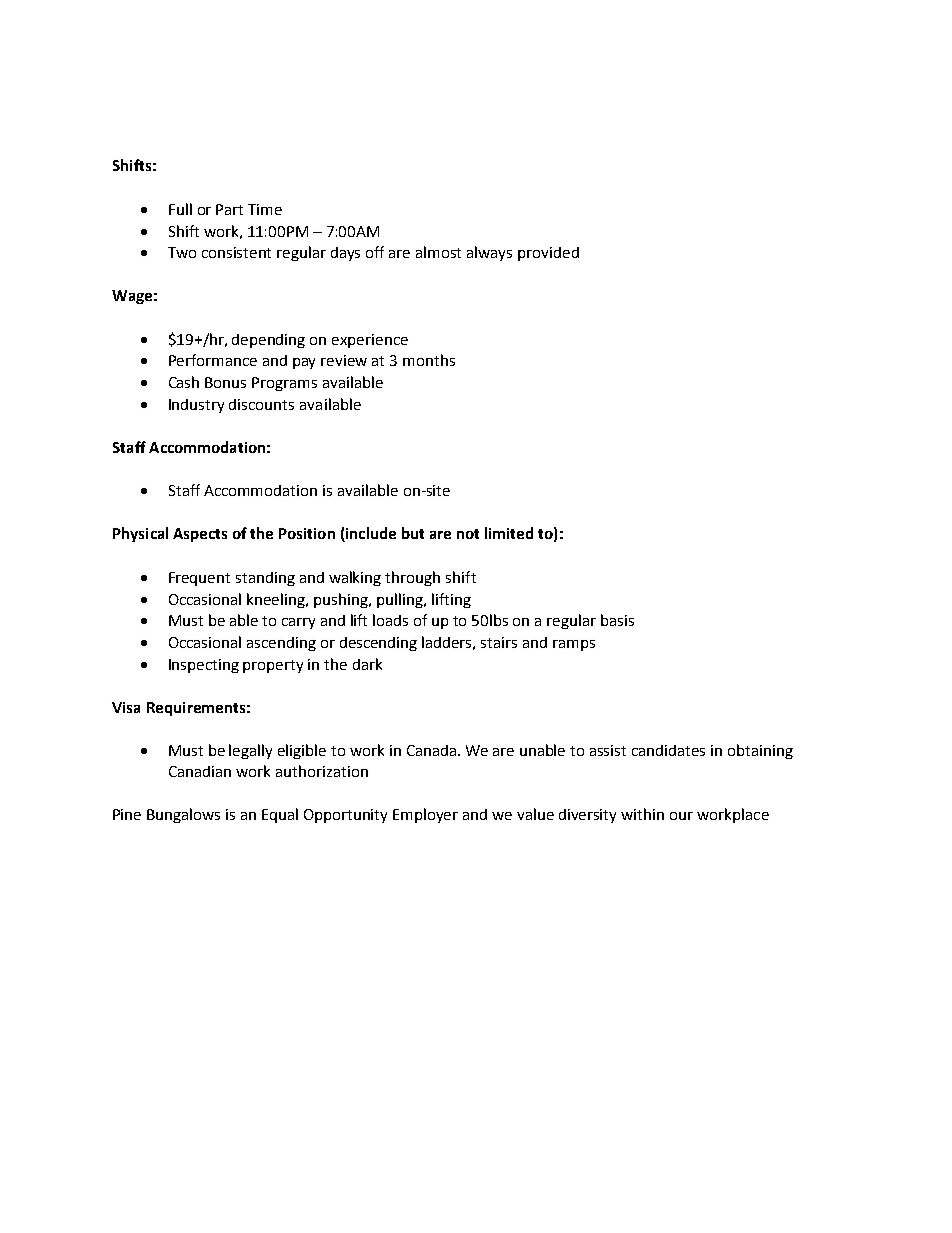 Image resolution: width=952 pixels, height=1233 pixels. Describe the element at coordinates (200, 535) in the page. I see `Aspects` at that location.
